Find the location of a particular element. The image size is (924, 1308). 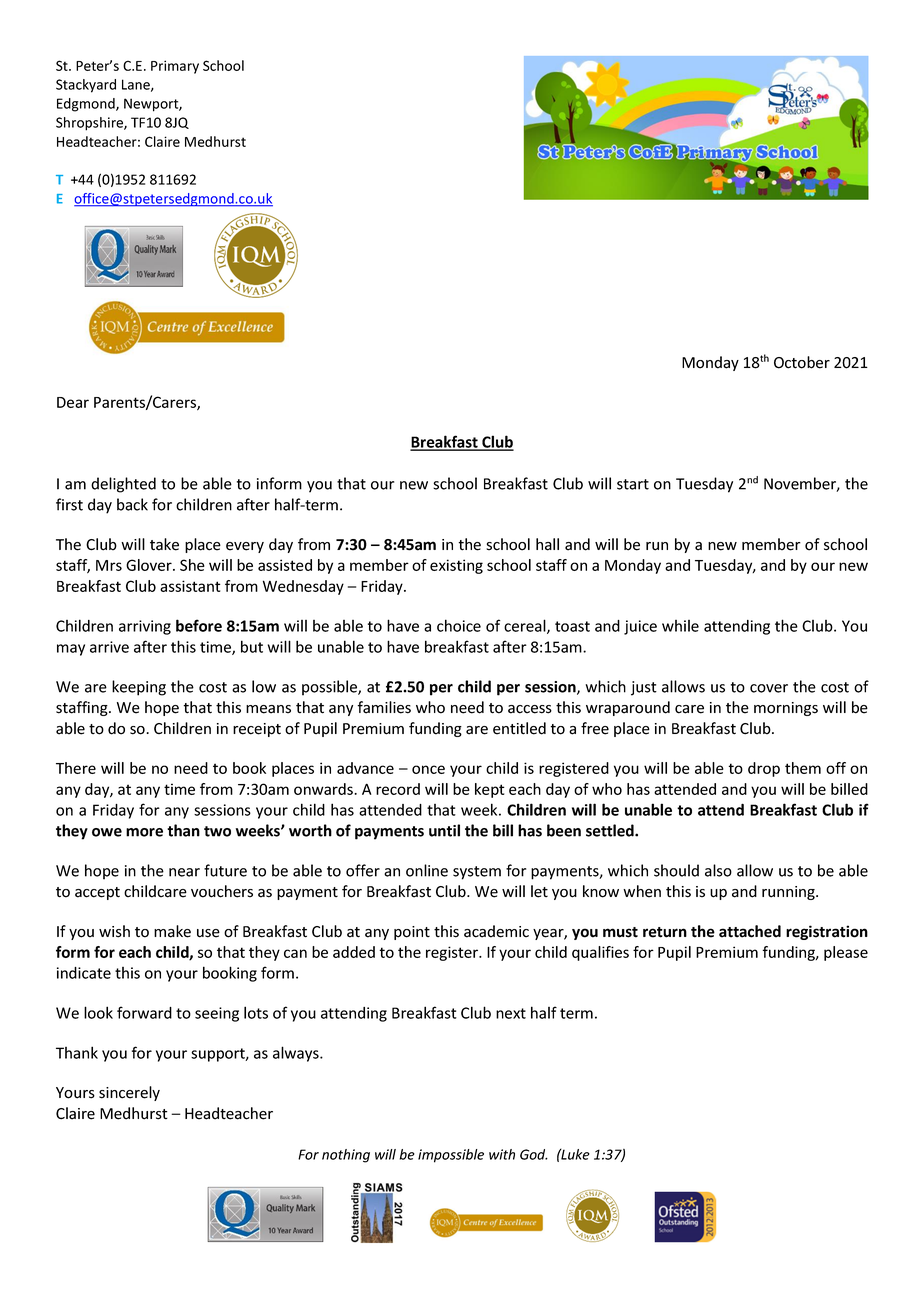

sincerely is located at coordinates (129, 1093).
